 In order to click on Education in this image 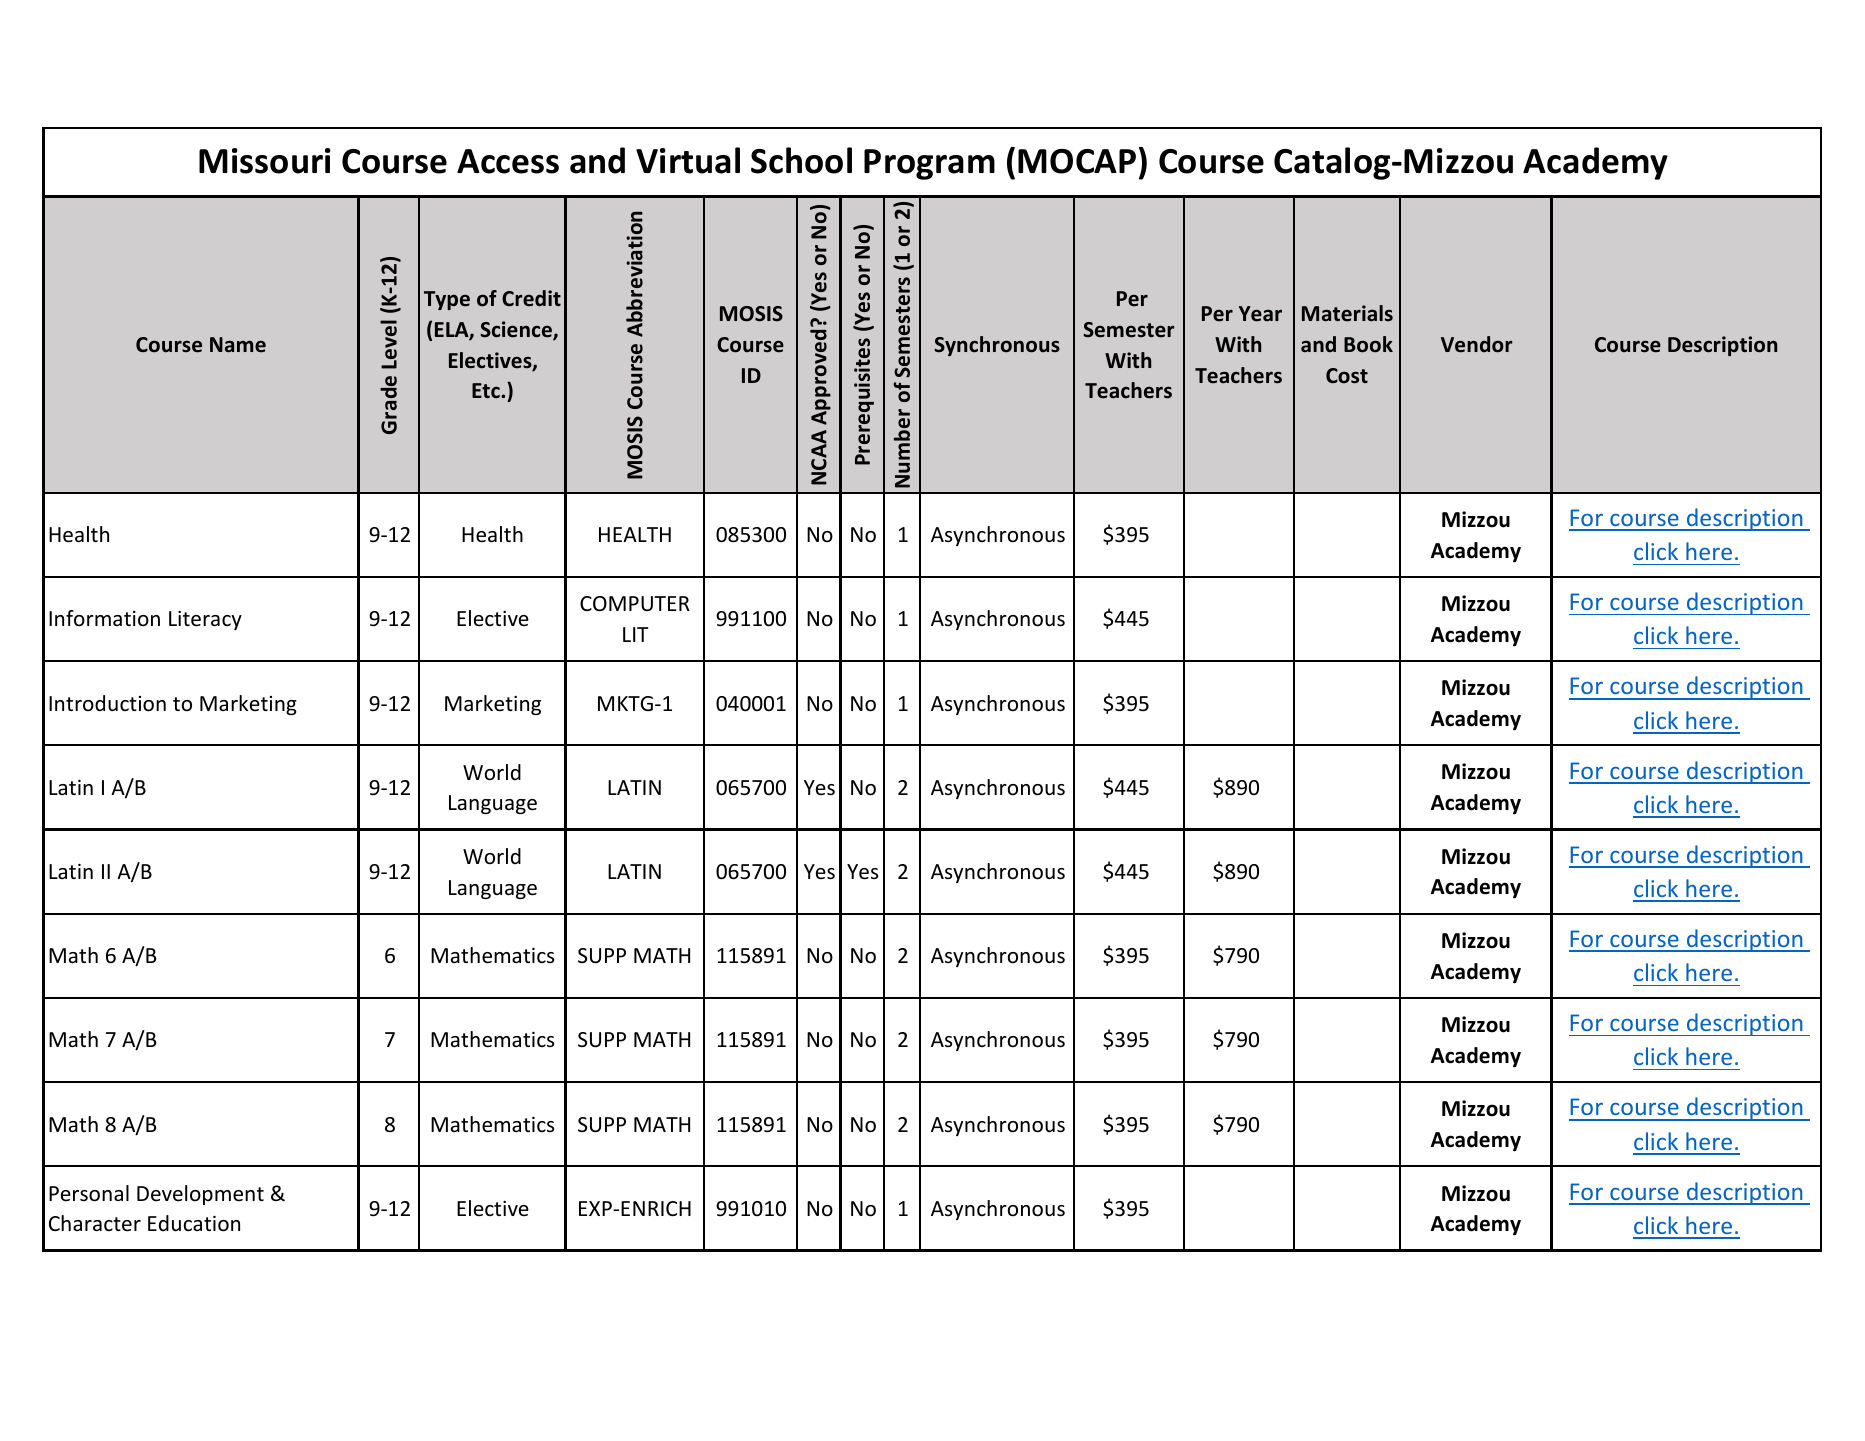, I will do `click(194, 1223)`.
